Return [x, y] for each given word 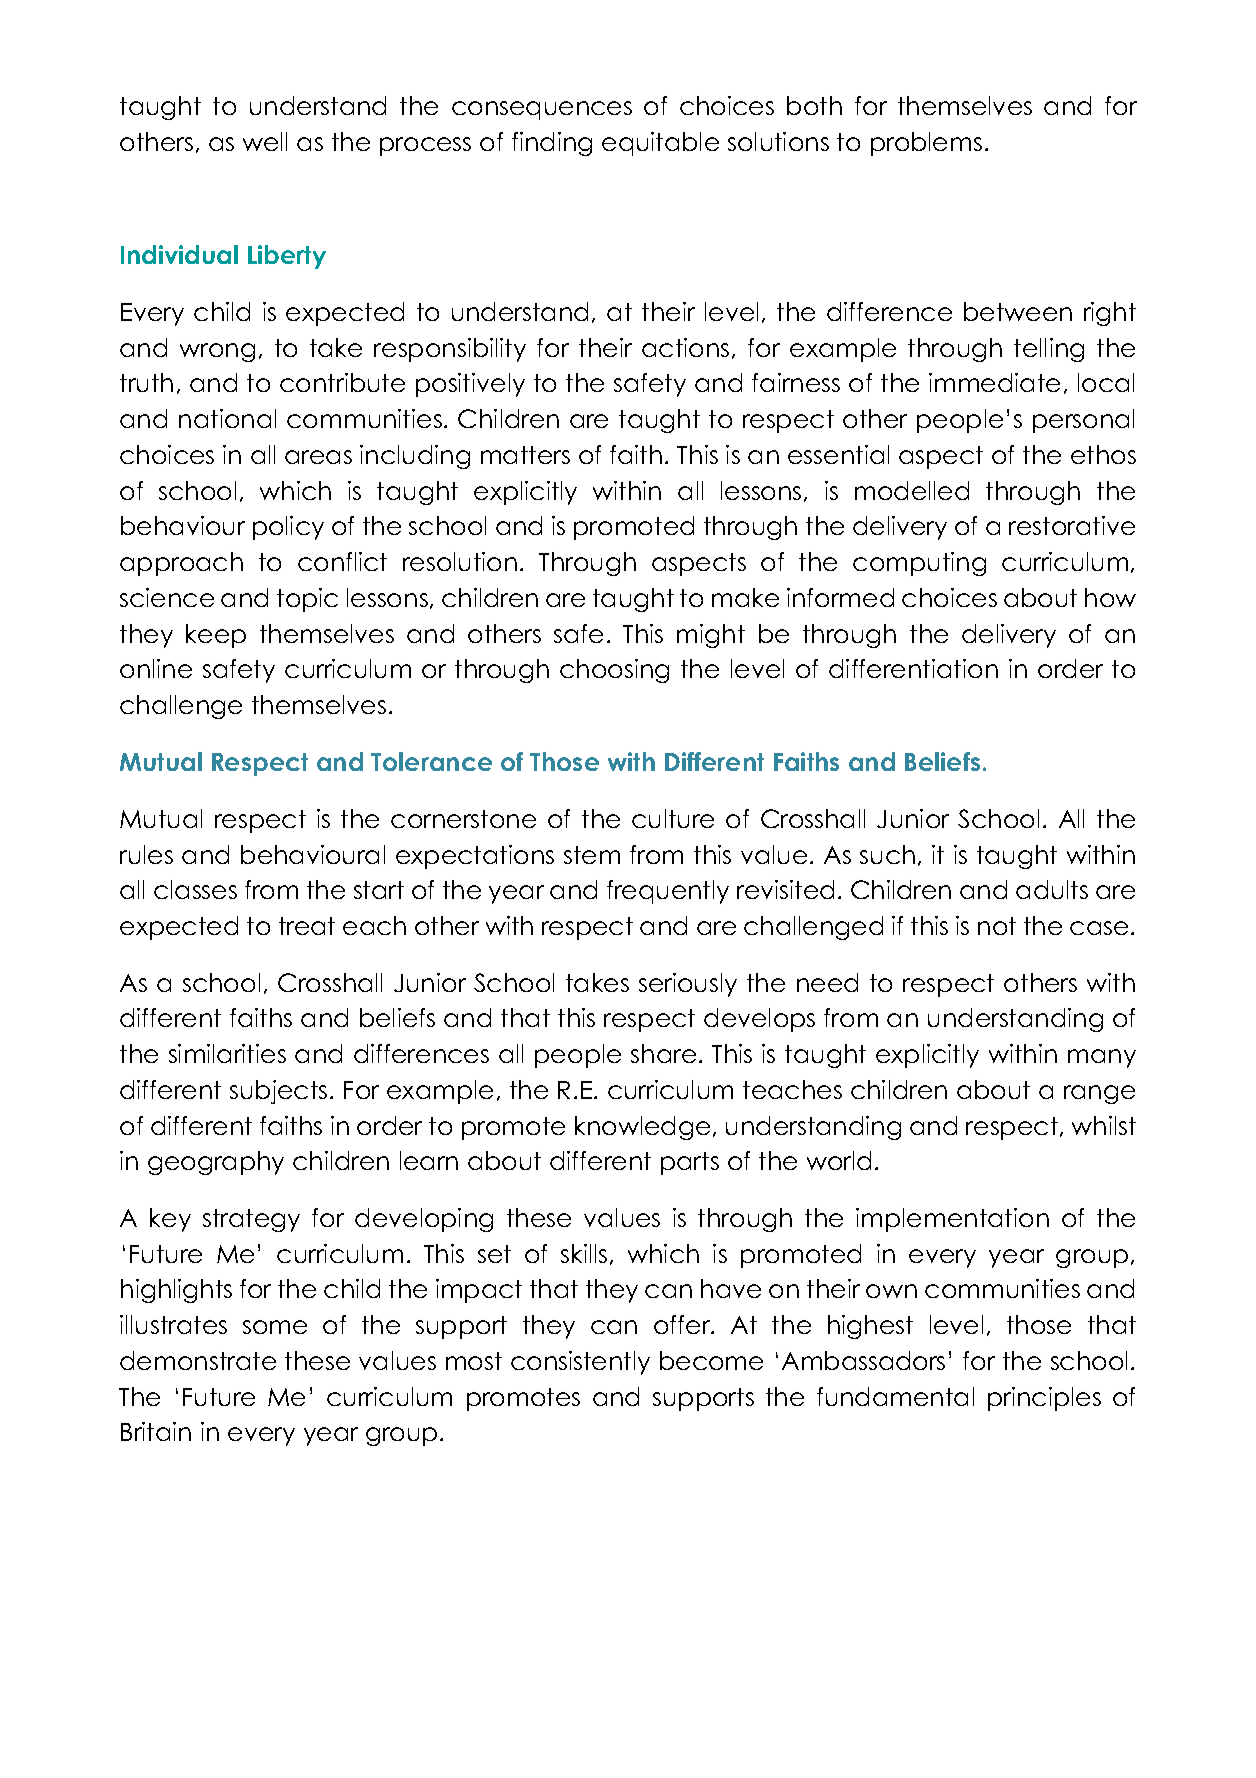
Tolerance [431, 761]
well [265, 141]
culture [673, 818]
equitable [660, 144]
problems [926, 144]
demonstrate [198, 1360]
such [887, 854]
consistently [580, 1363]
